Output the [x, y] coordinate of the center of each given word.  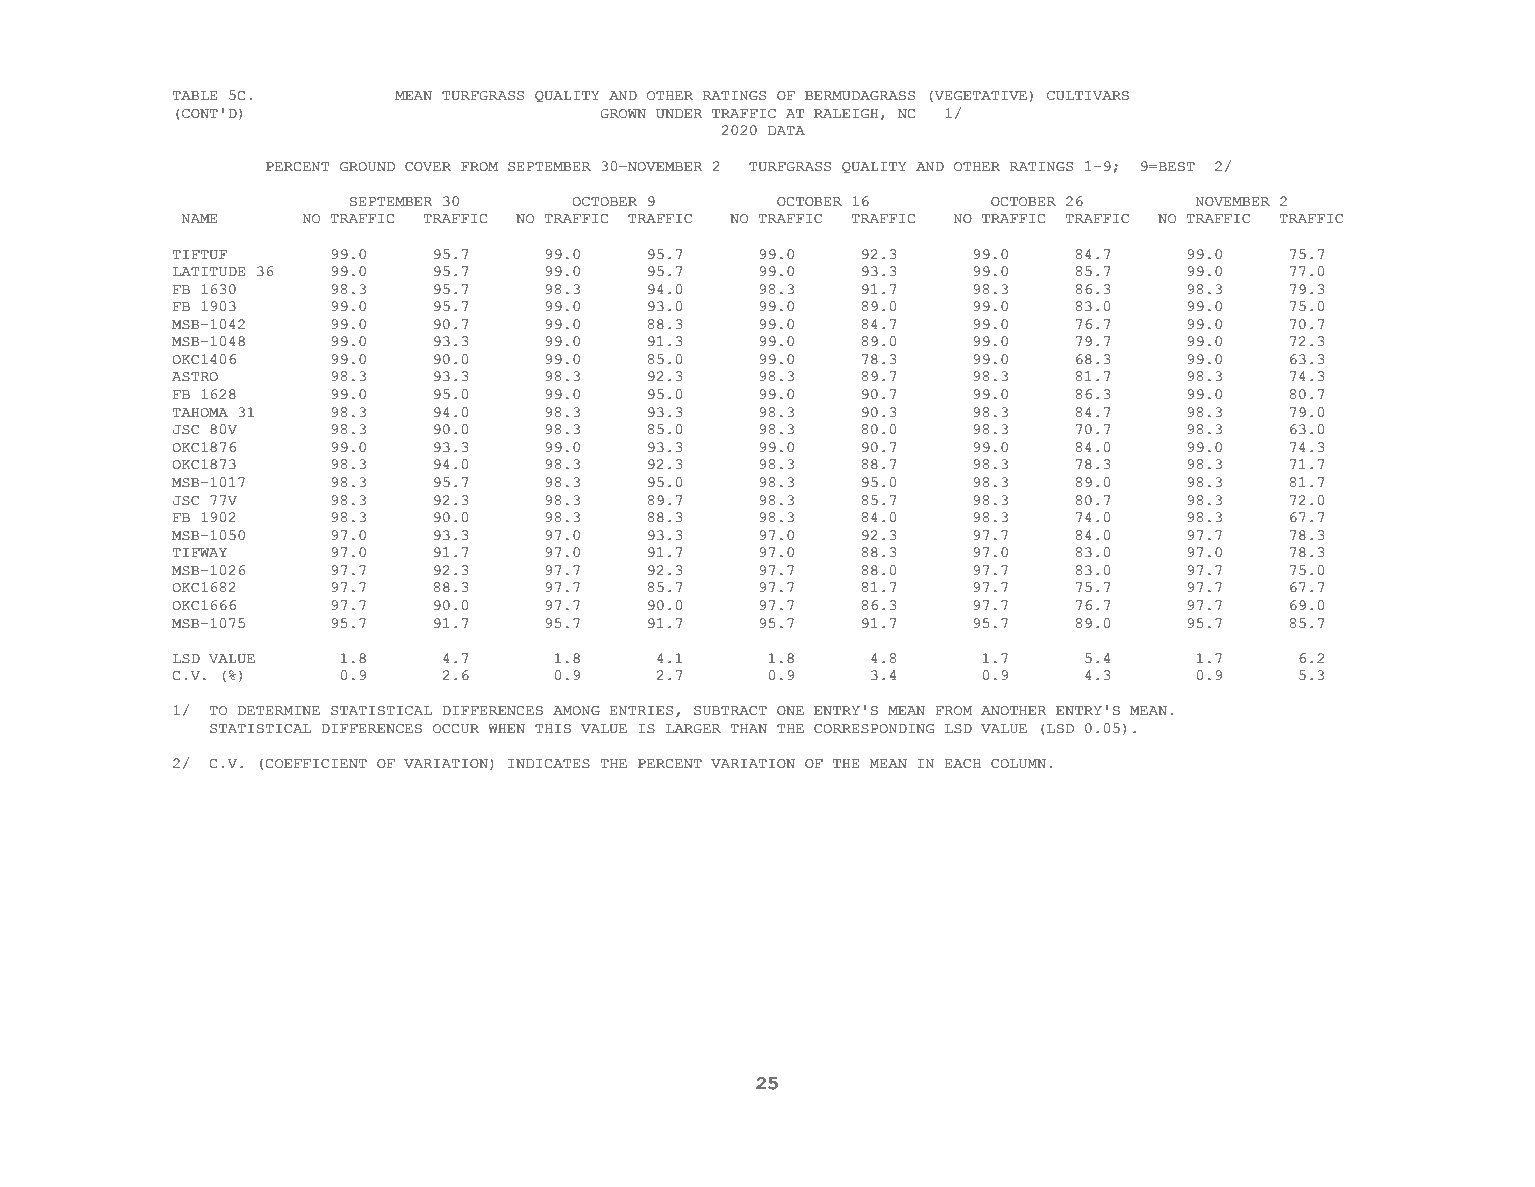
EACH [962, 764]
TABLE [195, 95]
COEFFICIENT [316, 764]
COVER [428, 167]
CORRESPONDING [874, 729]
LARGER [693, 729]
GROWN [623, 114]
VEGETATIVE [981, 96]
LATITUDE [209, 272]
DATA [786, 130]
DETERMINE [279, 710]
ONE [790, 711]
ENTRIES [641, 711]
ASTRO [195, 377]
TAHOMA [200, 413]
